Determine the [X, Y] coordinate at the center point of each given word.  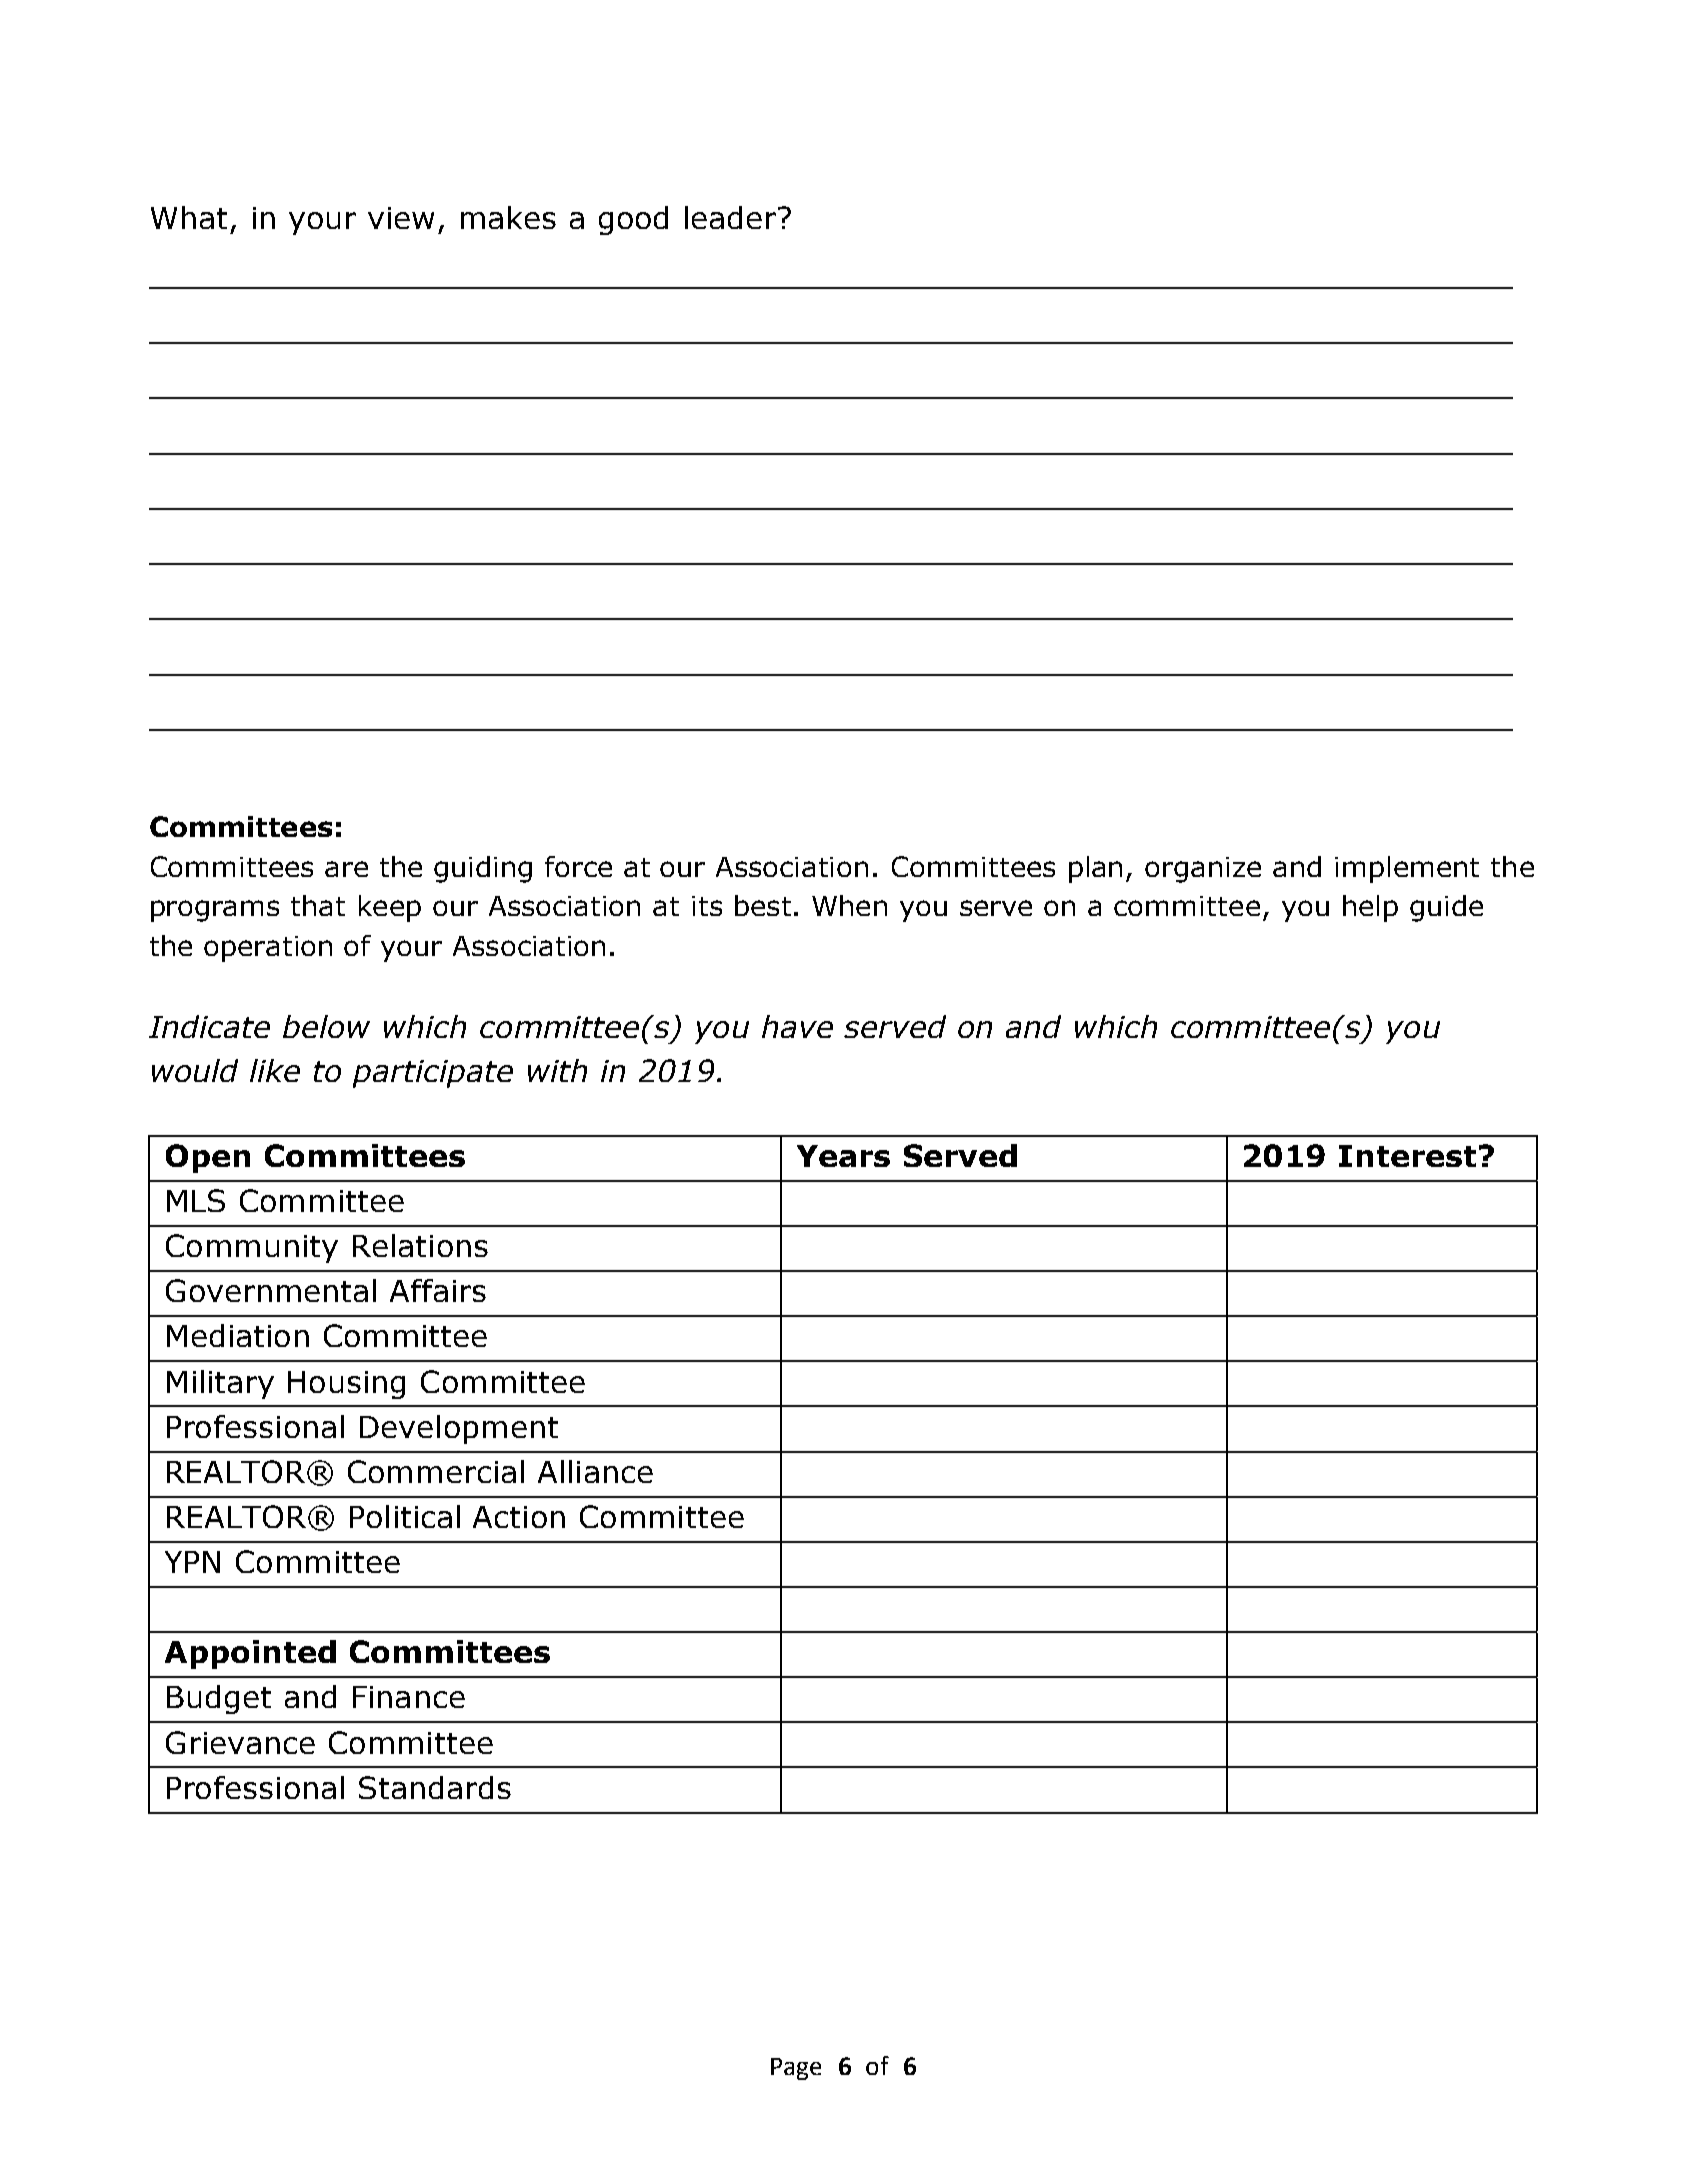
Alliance [595, 1471]
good [633, 220]
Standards [435, 1787]
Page [796, 2069]
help [1370, 908]
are [346, 869]
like [275, 1070]
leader [732, 217]
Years [843, 1156]
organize [1203, 870]
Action [519, 1517]
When [849, 905]
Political [405, 1516]
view [401, 218]
